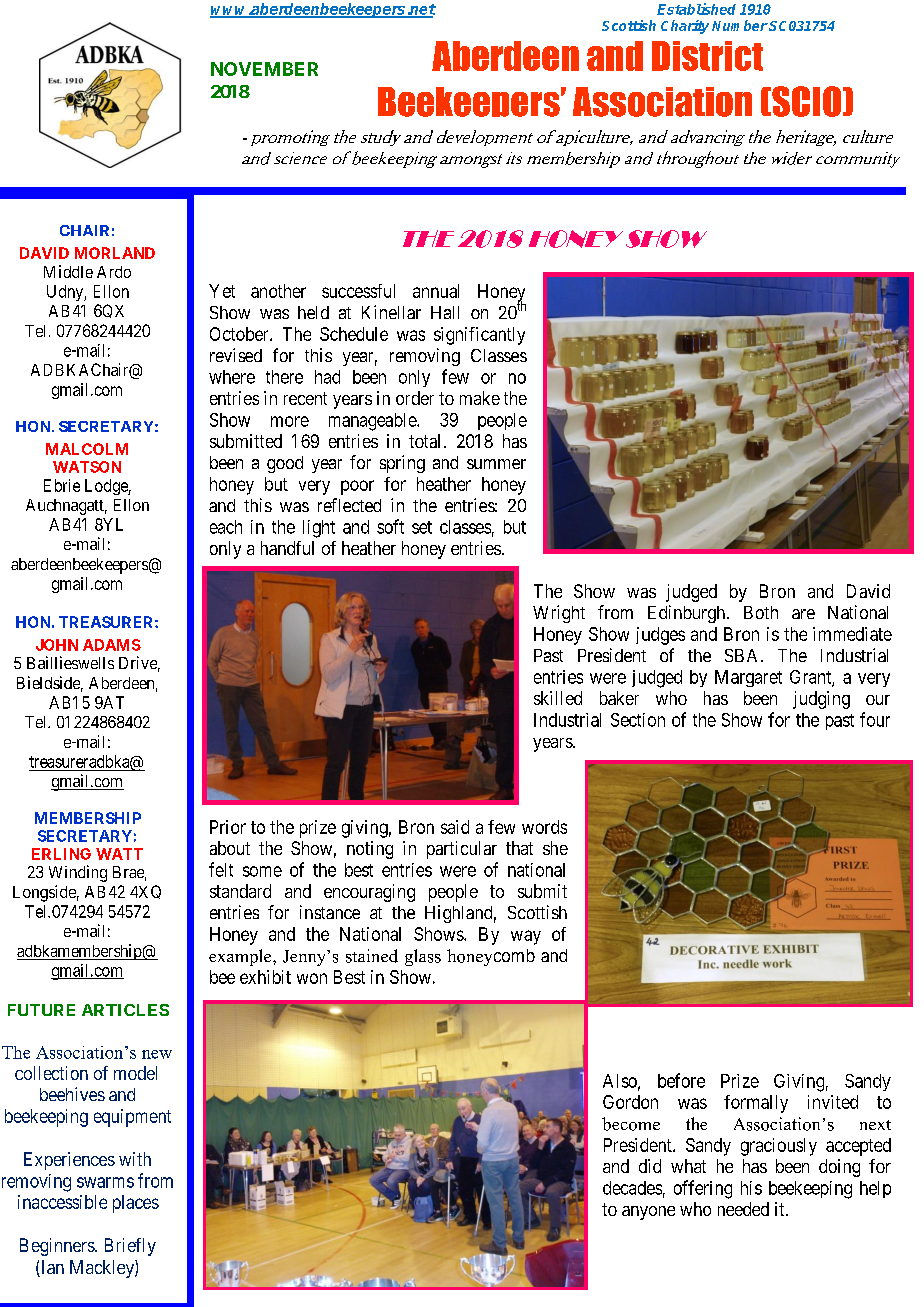  Describe the element at coordinates (455, 827) in the screenshot. I see `said` at that location.
